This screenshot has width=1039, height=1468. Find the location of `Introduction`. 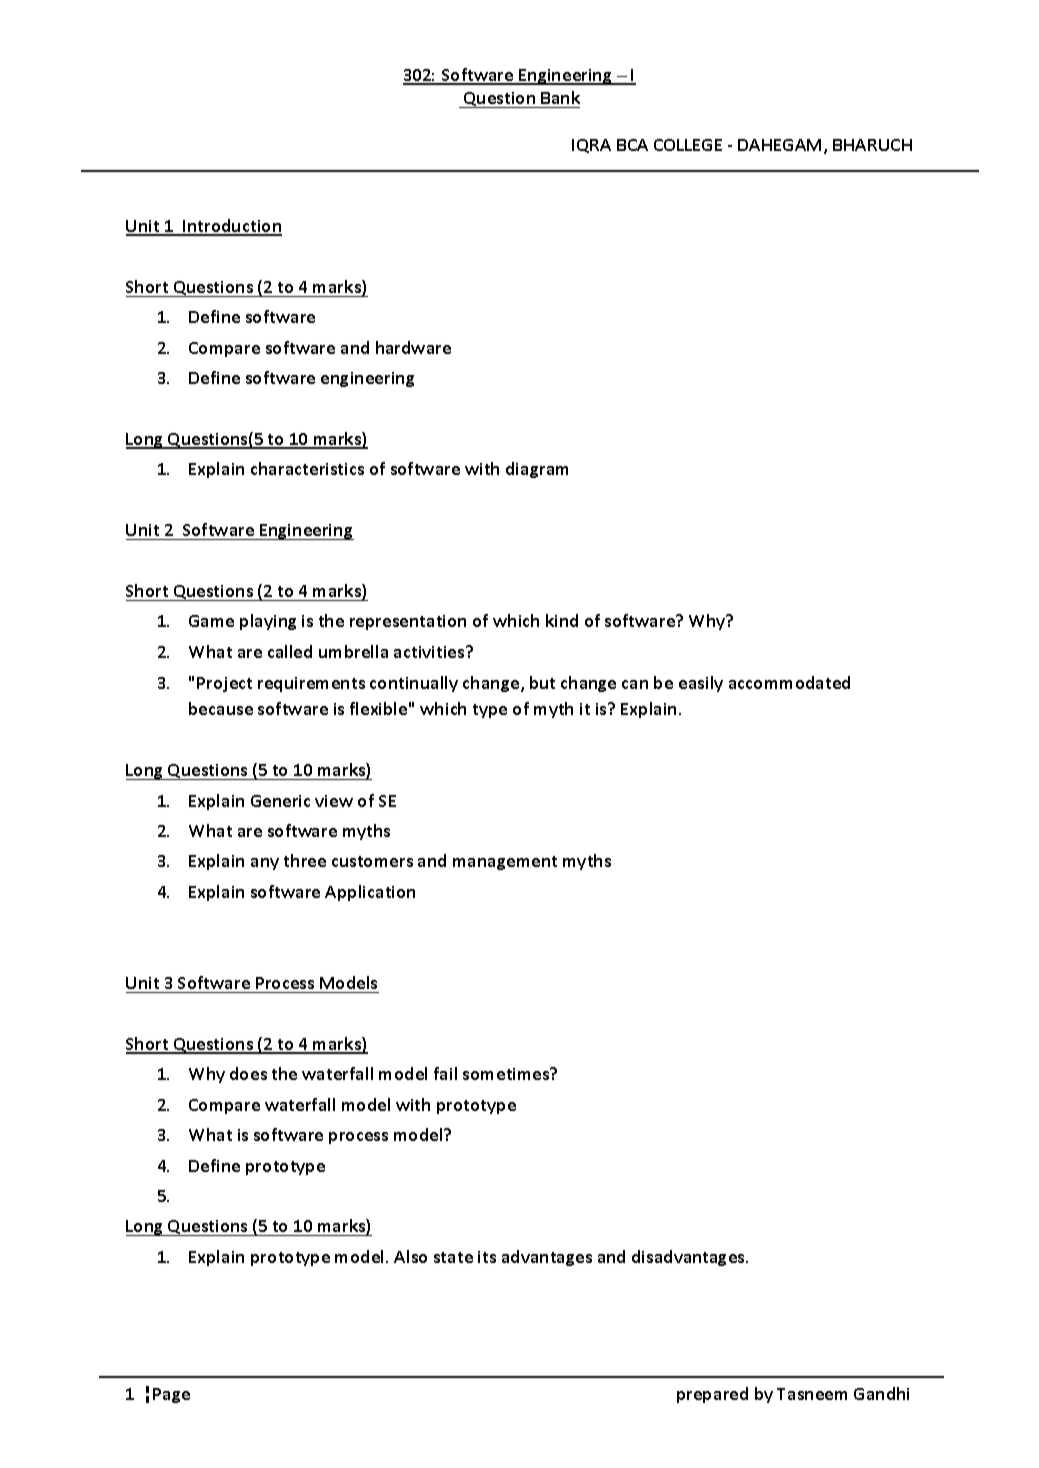

Introduction is located at coordinates (231, 227).
